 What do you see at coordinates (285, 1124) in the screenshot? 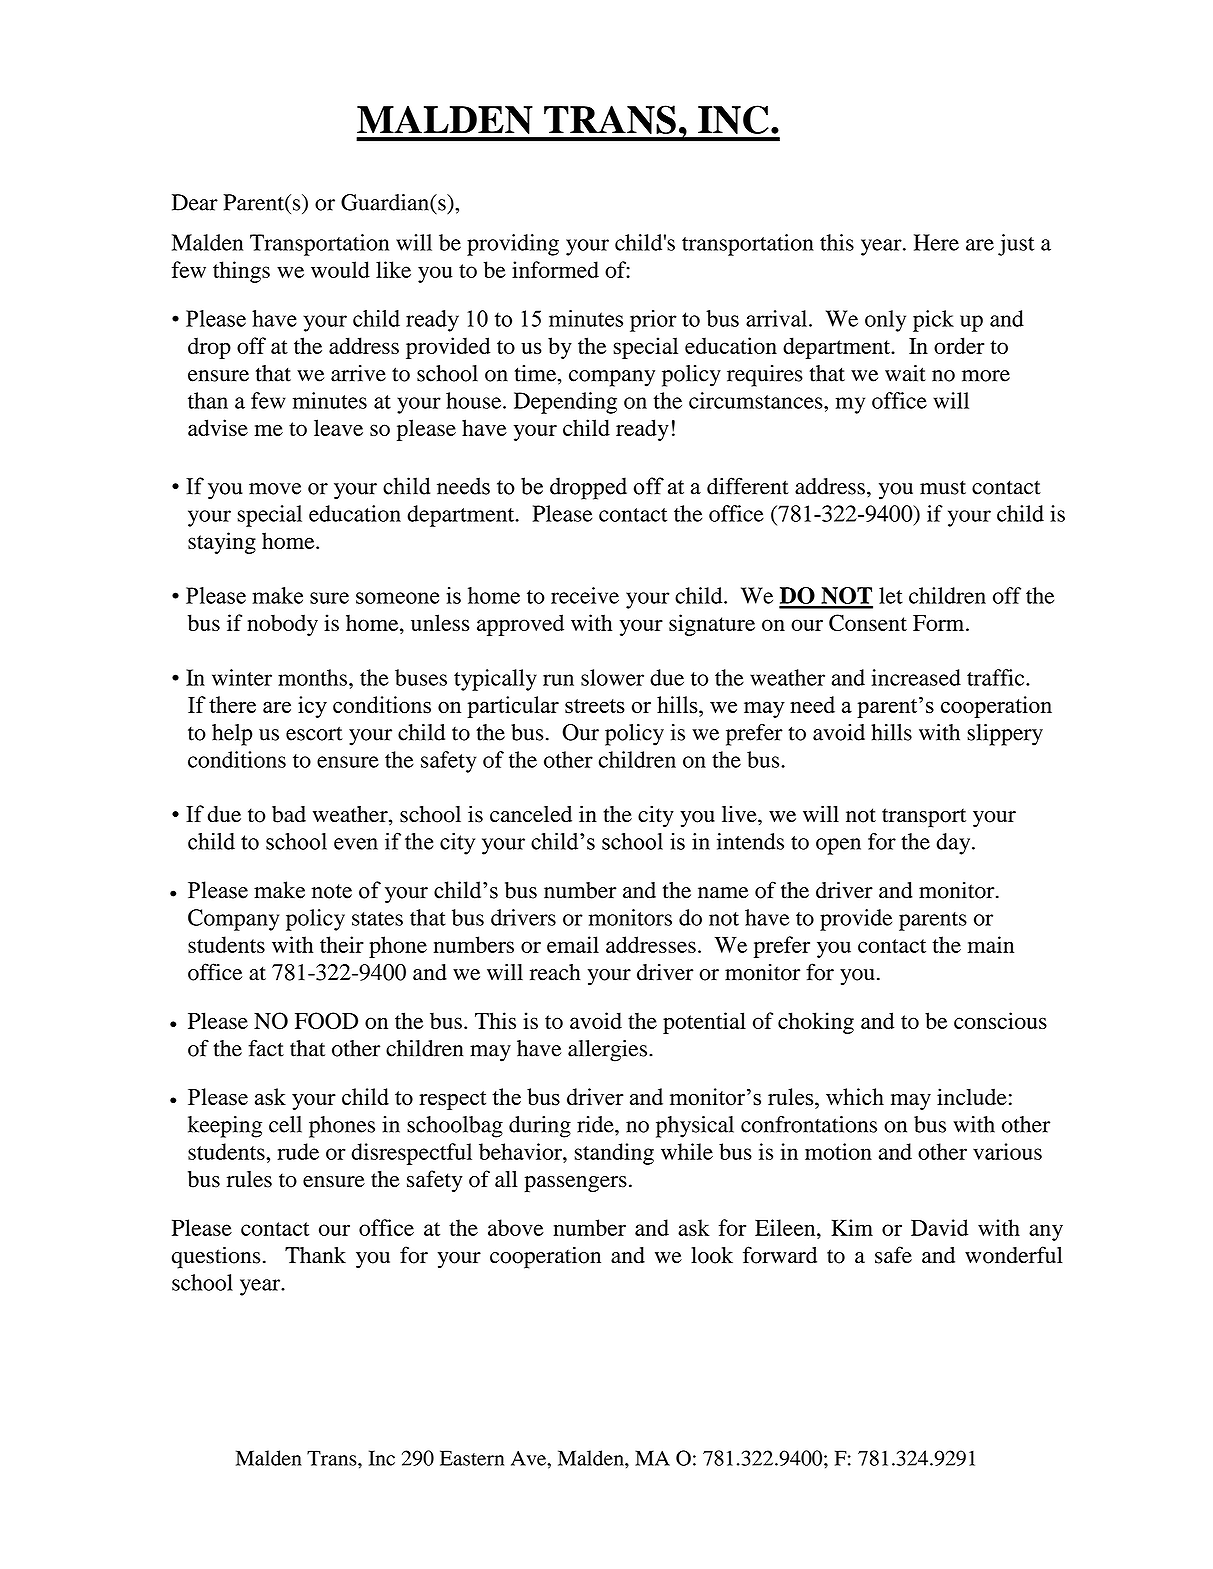
I see `cell` at bounding box center [285, 1124].
